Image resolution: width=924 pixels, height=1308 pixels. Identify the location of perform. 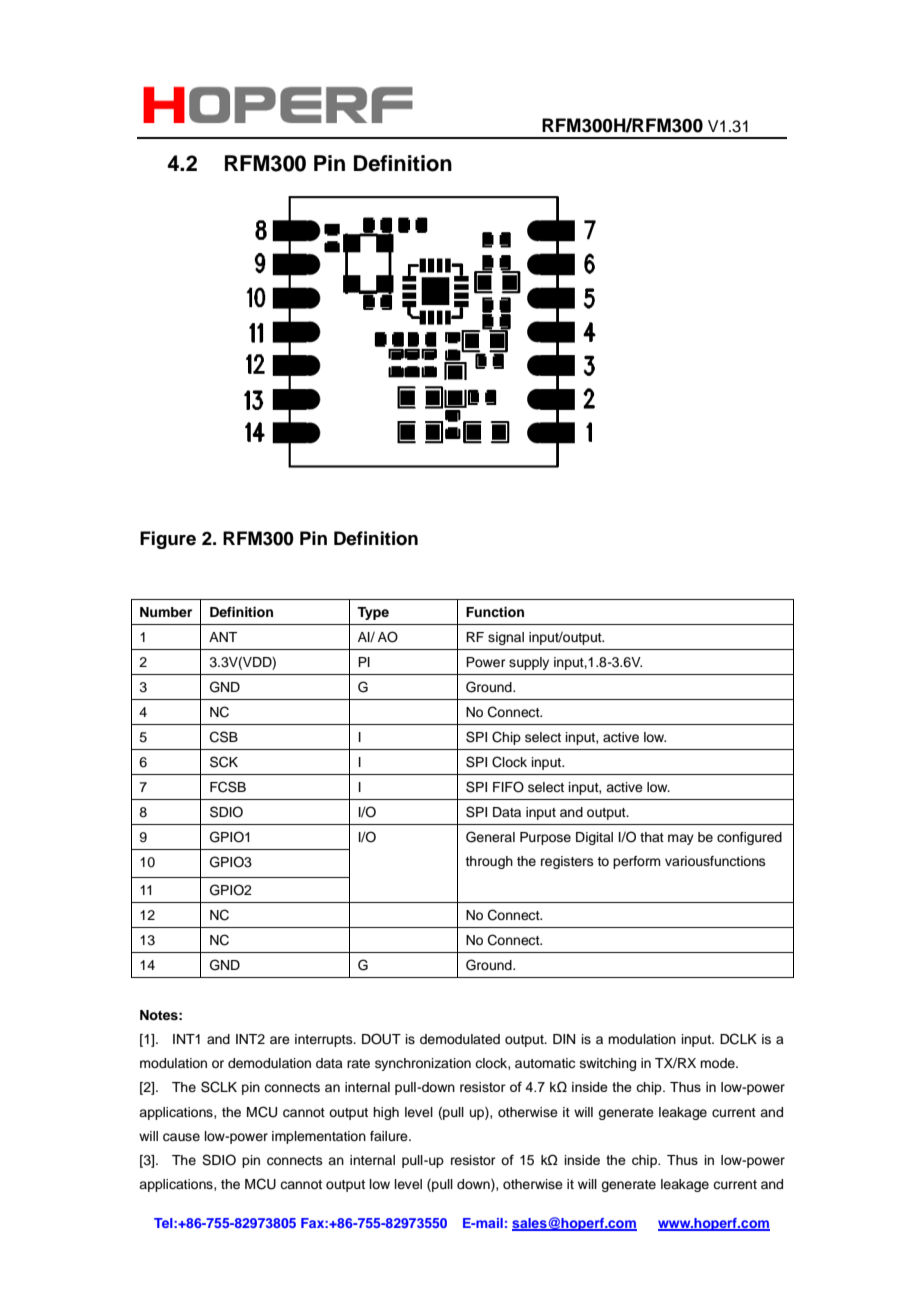
(637, 862).
